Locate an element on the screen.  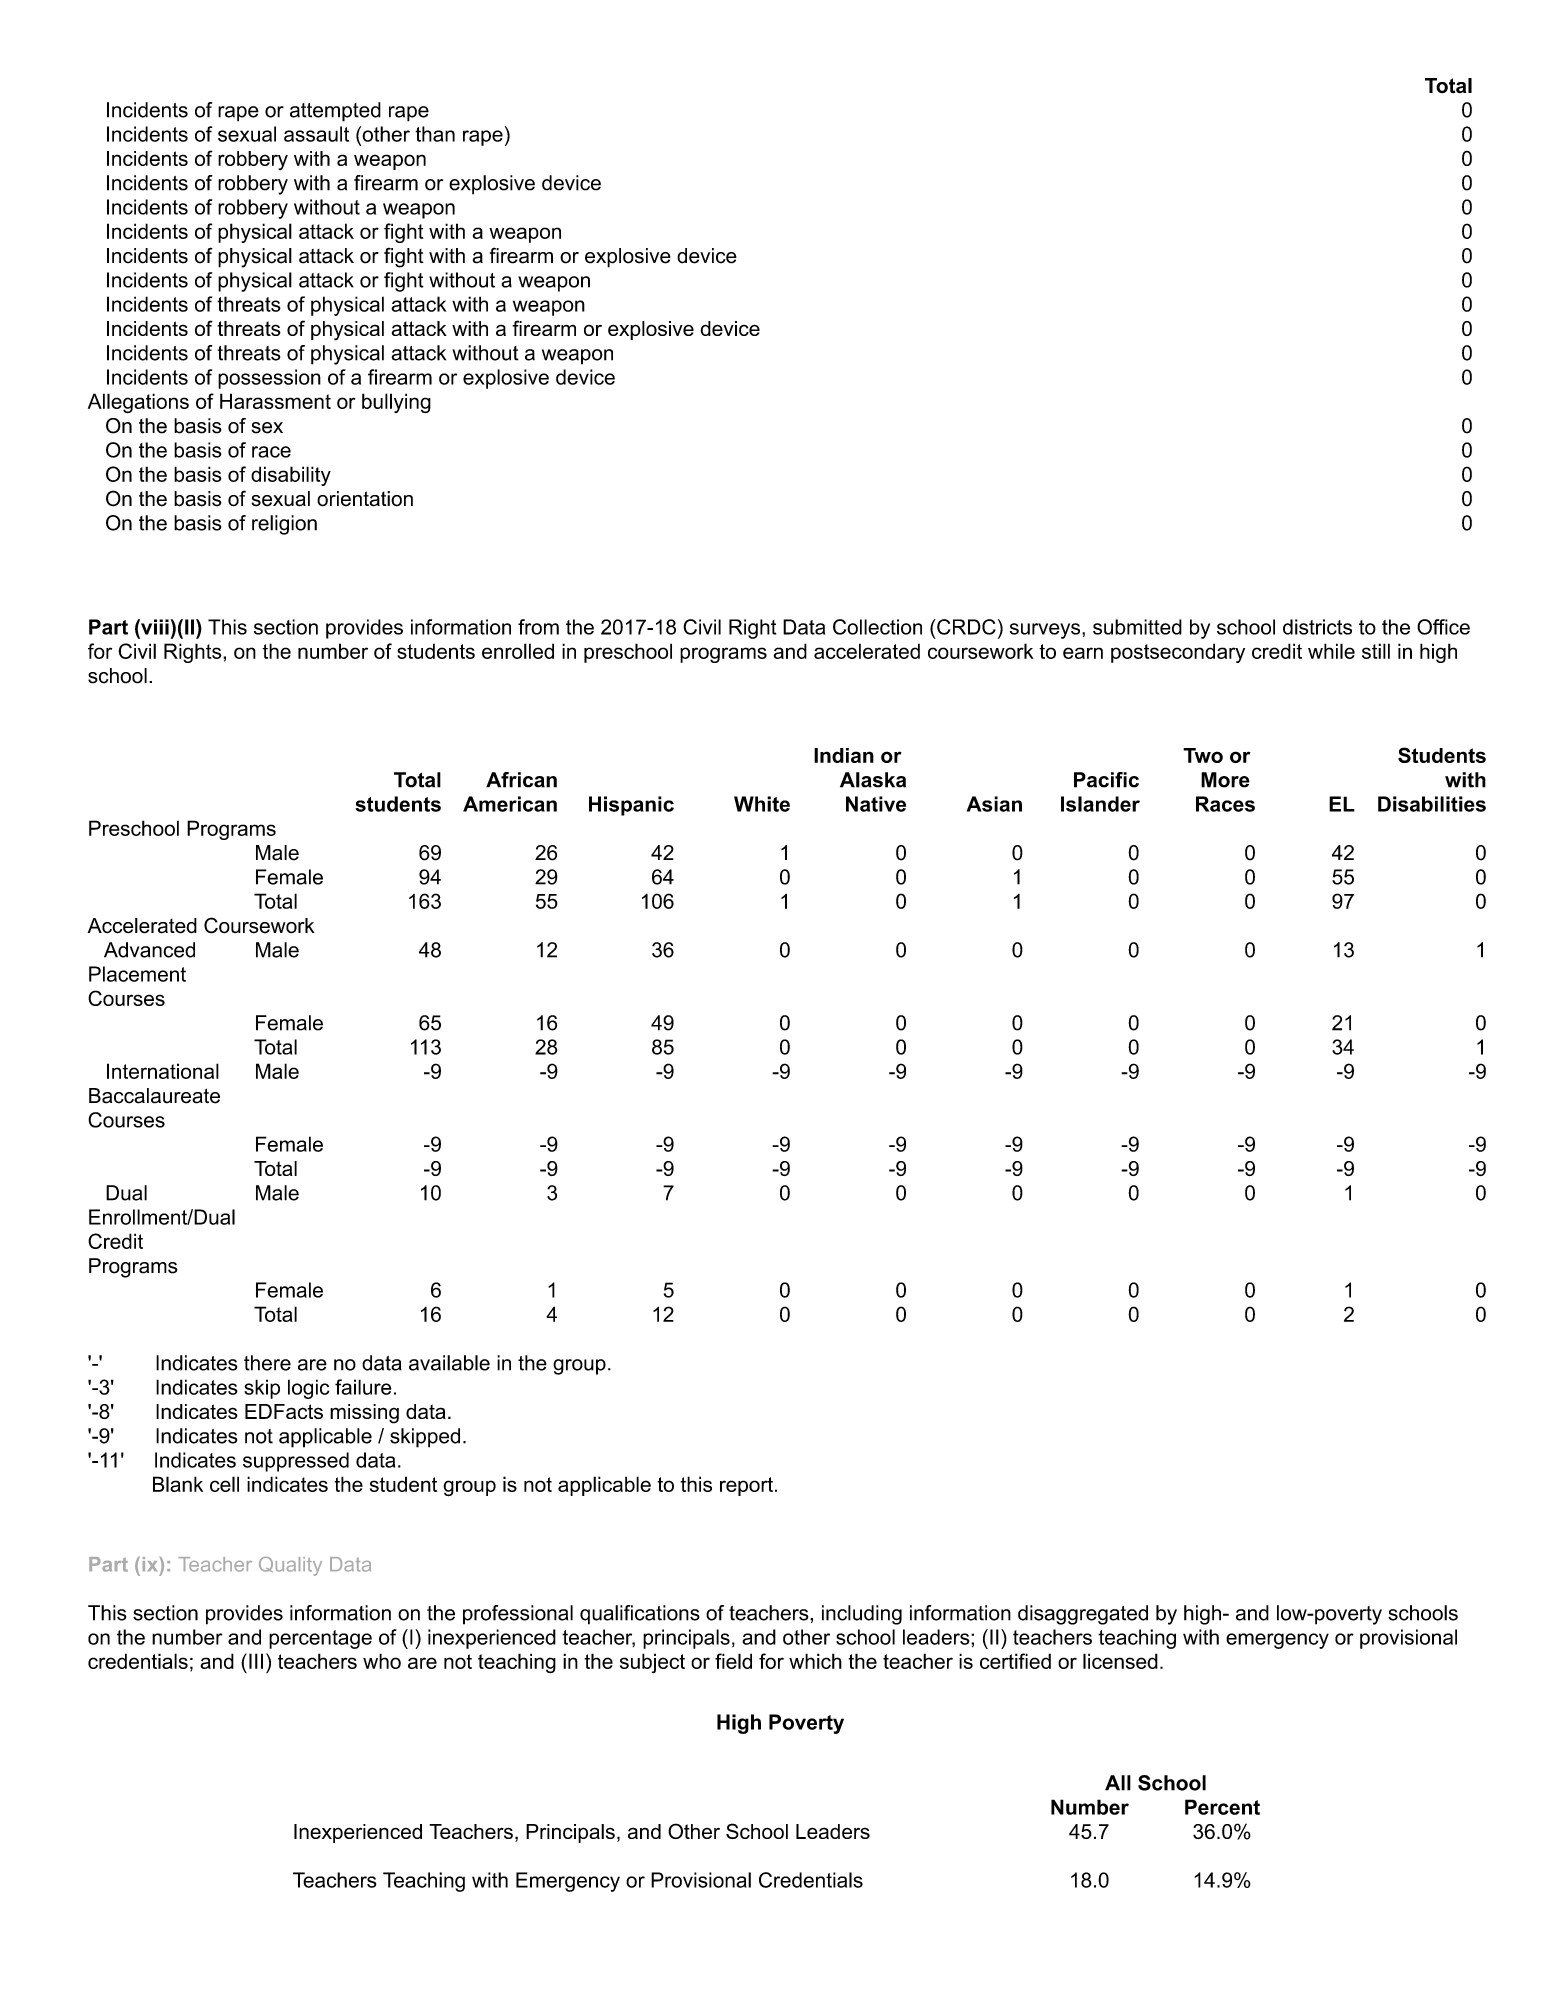
Indian is located at coordinates (844, 755).
